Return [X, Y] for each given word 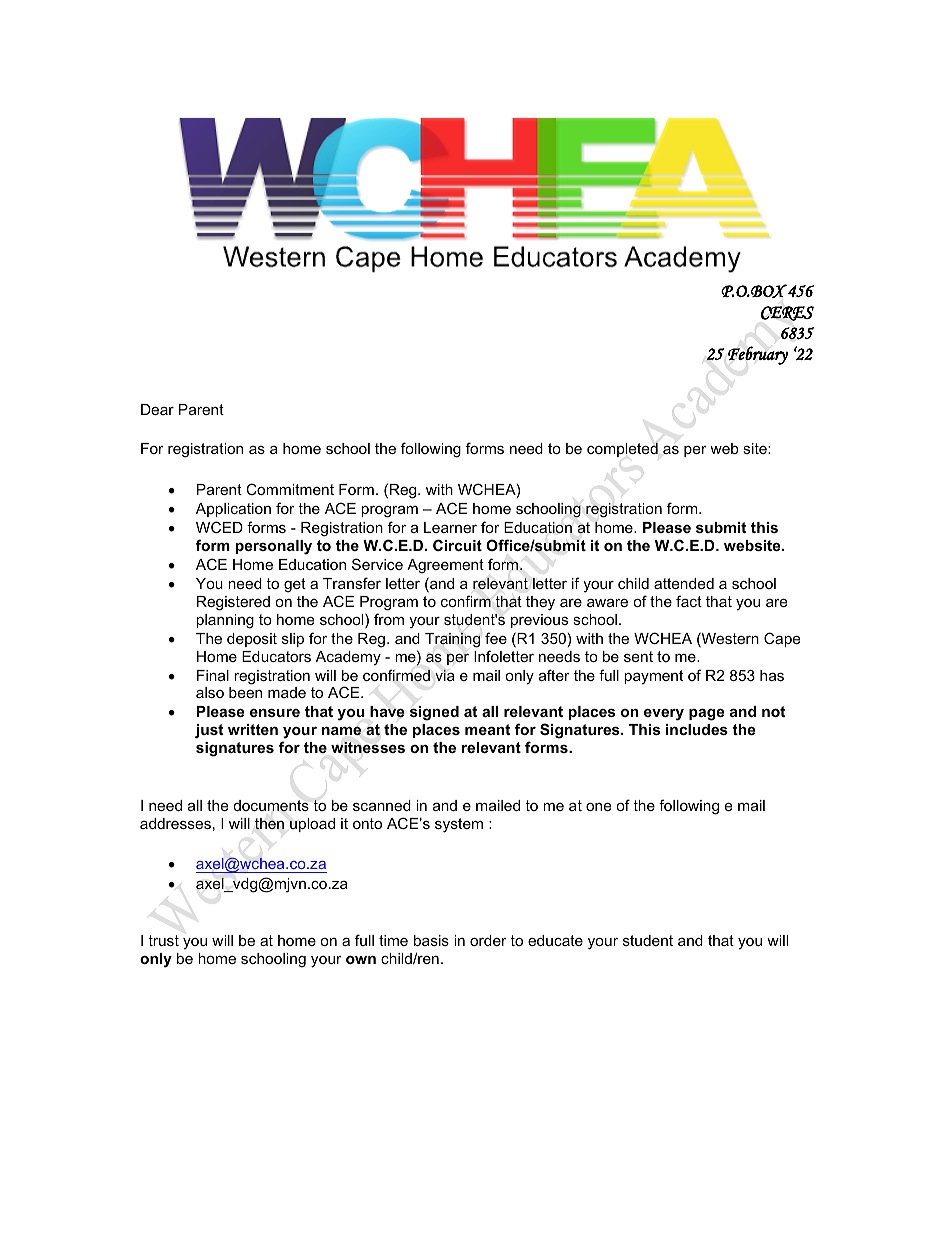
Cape [782, 639]
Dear [157, 409]
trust [163, 940]
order [488, 940]
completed [622, 449]
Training [453, 640]
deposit [252, 640]
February [758, 355]
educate [555, 940]
